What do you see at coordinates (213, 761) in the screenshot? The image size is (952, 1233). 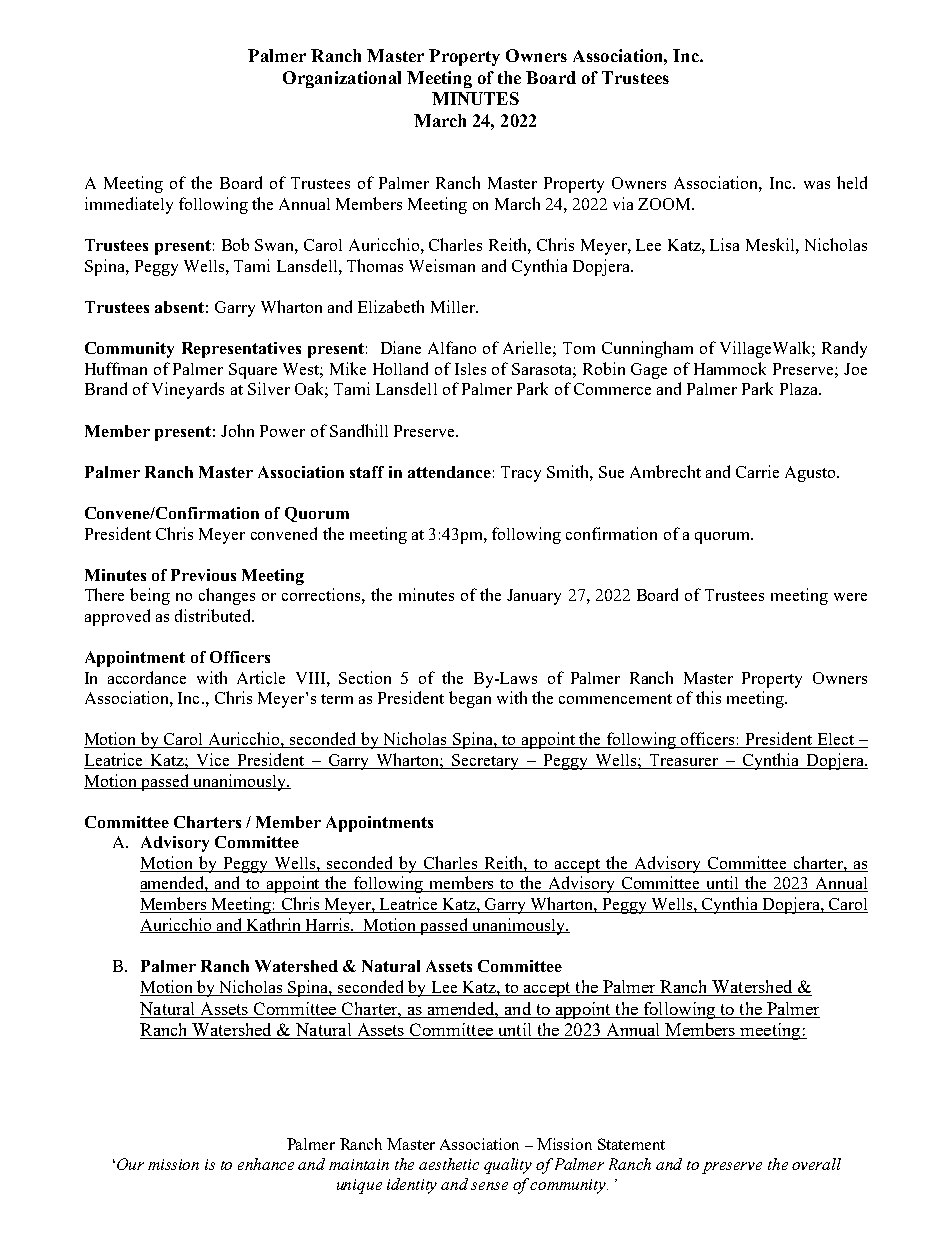 I see `Vice` at bounding box center [213, 761].
